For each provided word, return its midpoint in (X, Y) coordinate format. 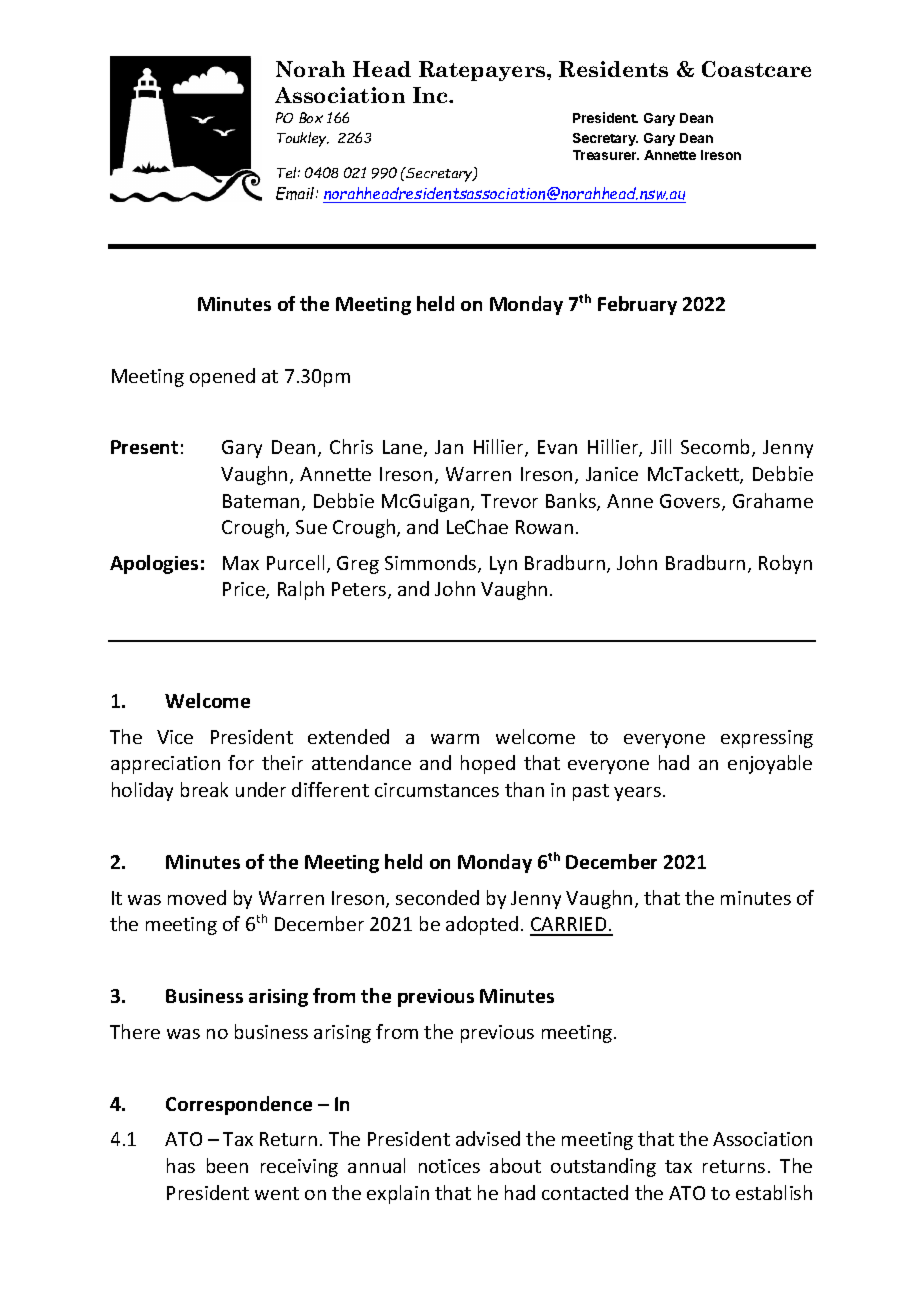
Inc (432, 95)
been (227, 1165)
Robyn (785, 564)
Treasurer (606, 155)
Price (245, 590)
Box (311, 117)
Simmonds (432, 564)
